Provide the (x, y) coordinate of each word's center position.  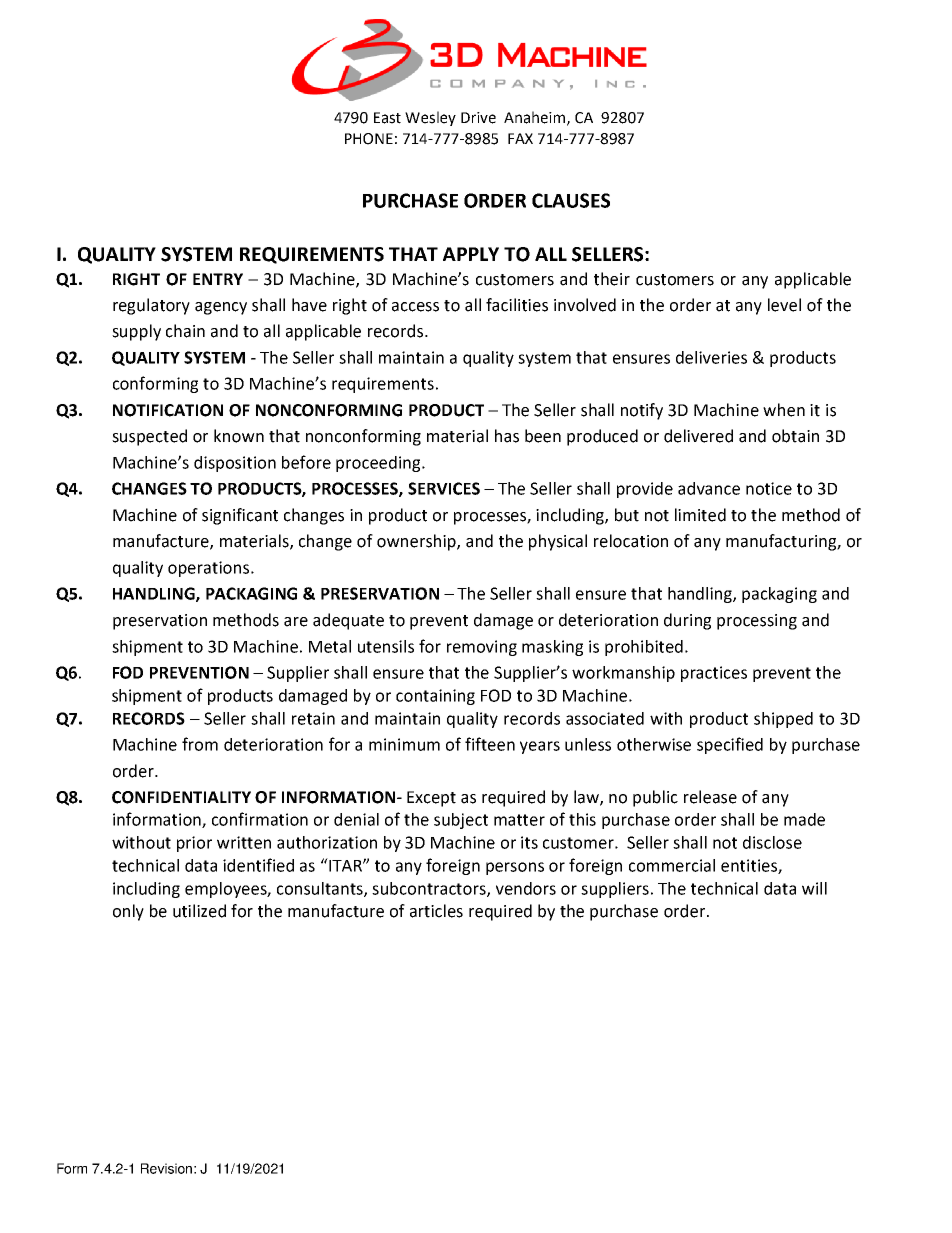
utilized (199, 911)
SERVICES (444, 488)
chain (185, 331)
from (200, 744)
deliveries (711, 357)
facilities (517, 305)
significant (240, 516)
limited (700, 515)
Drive (478, 118)
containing (435, 697)
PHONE (369, 139)
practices (714, 674)
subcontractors (430, 889)
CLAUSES (571, 200)
